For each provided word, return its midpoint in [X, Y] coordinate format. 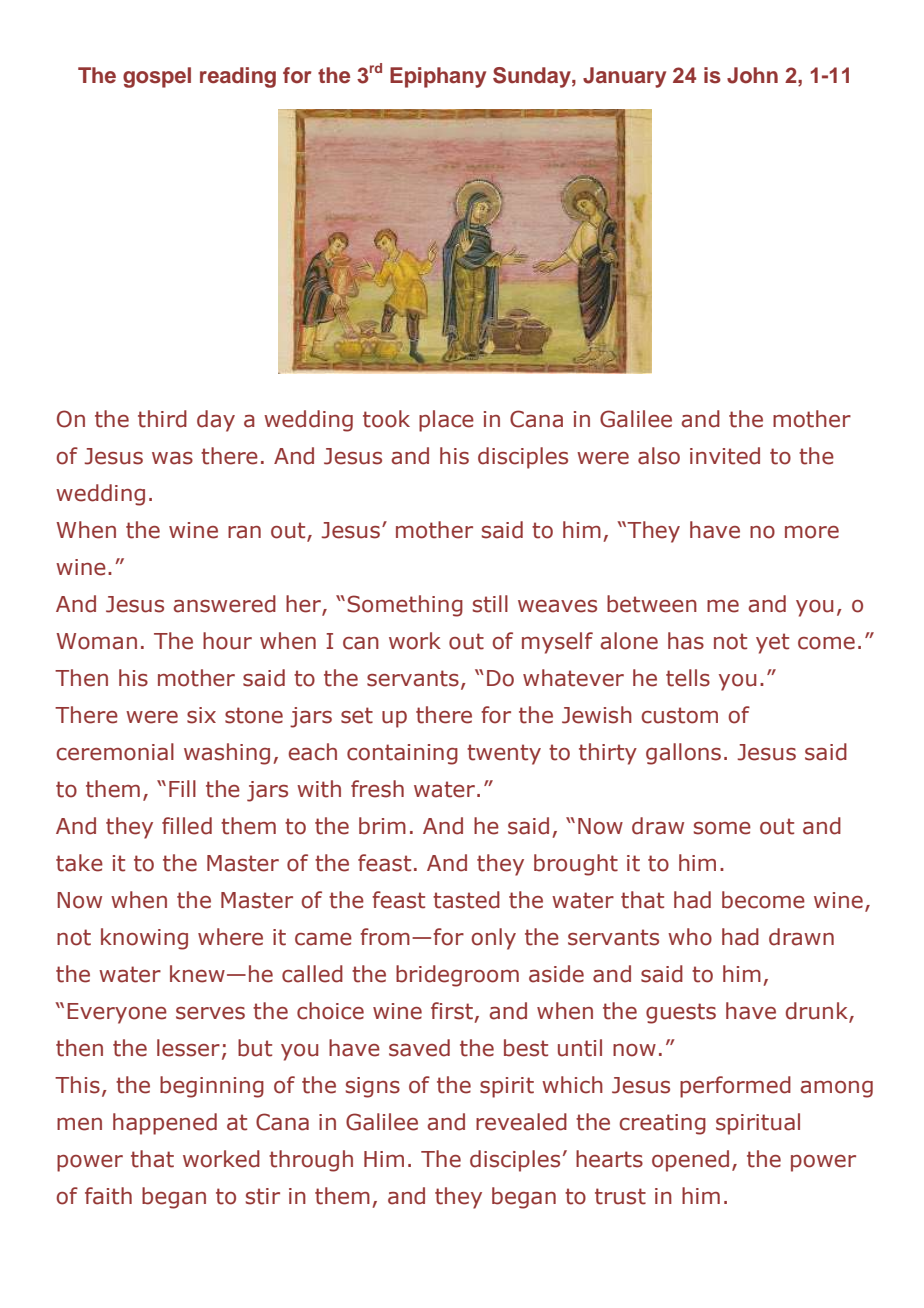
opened [690, 1161]
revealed [521, 1122]
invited [725, 456]
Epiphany [438, 77]
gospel [157, 77]
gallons [683, 754]
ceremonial [115, 752]
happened [165, 1124]
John [752, 75]
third [162, 419]
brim [382, 826]
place [446, 421]
